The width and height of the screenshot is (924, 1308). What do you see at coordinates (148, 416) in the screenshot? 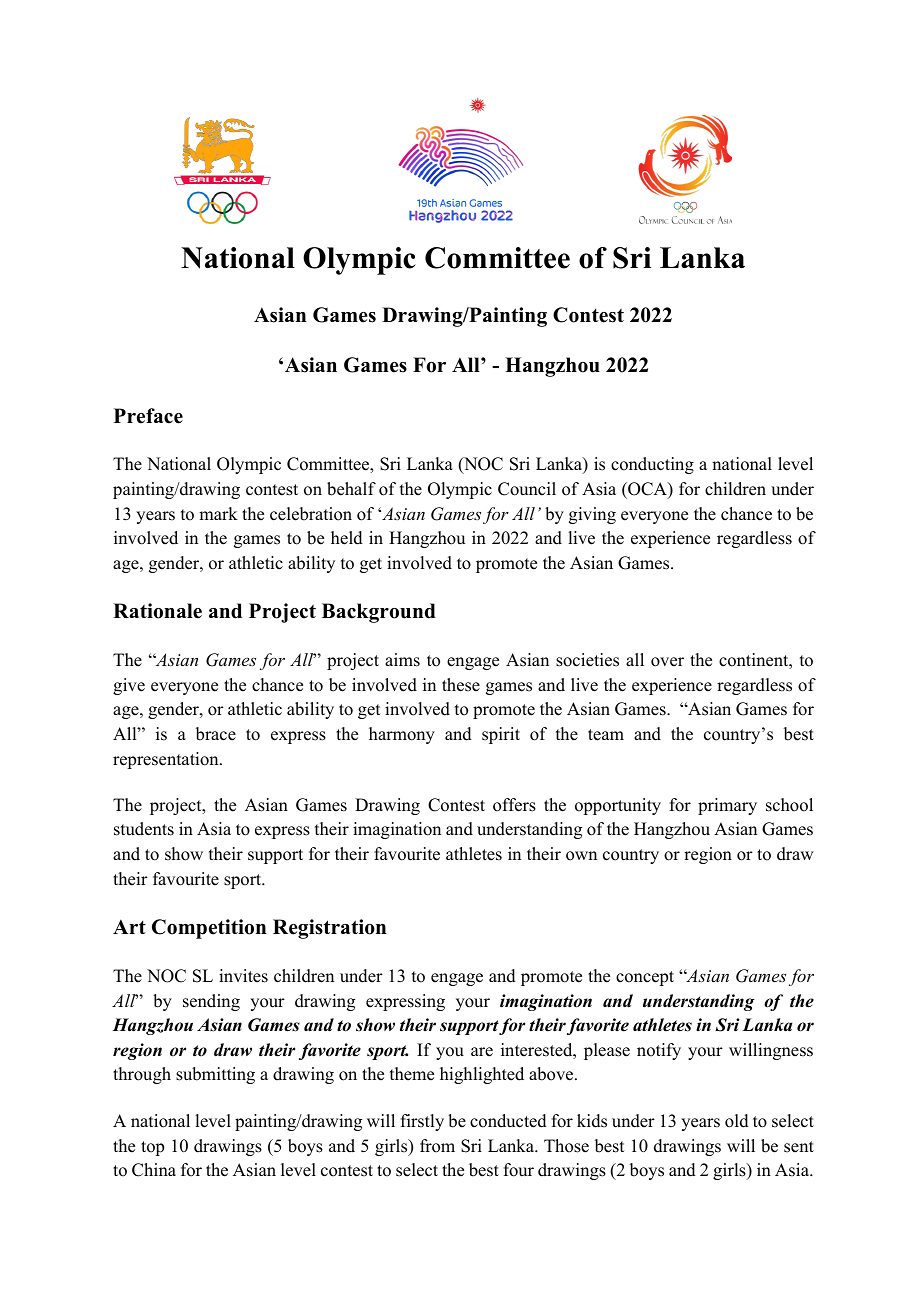
I see `Preface` at bounding box center [148, 416].
